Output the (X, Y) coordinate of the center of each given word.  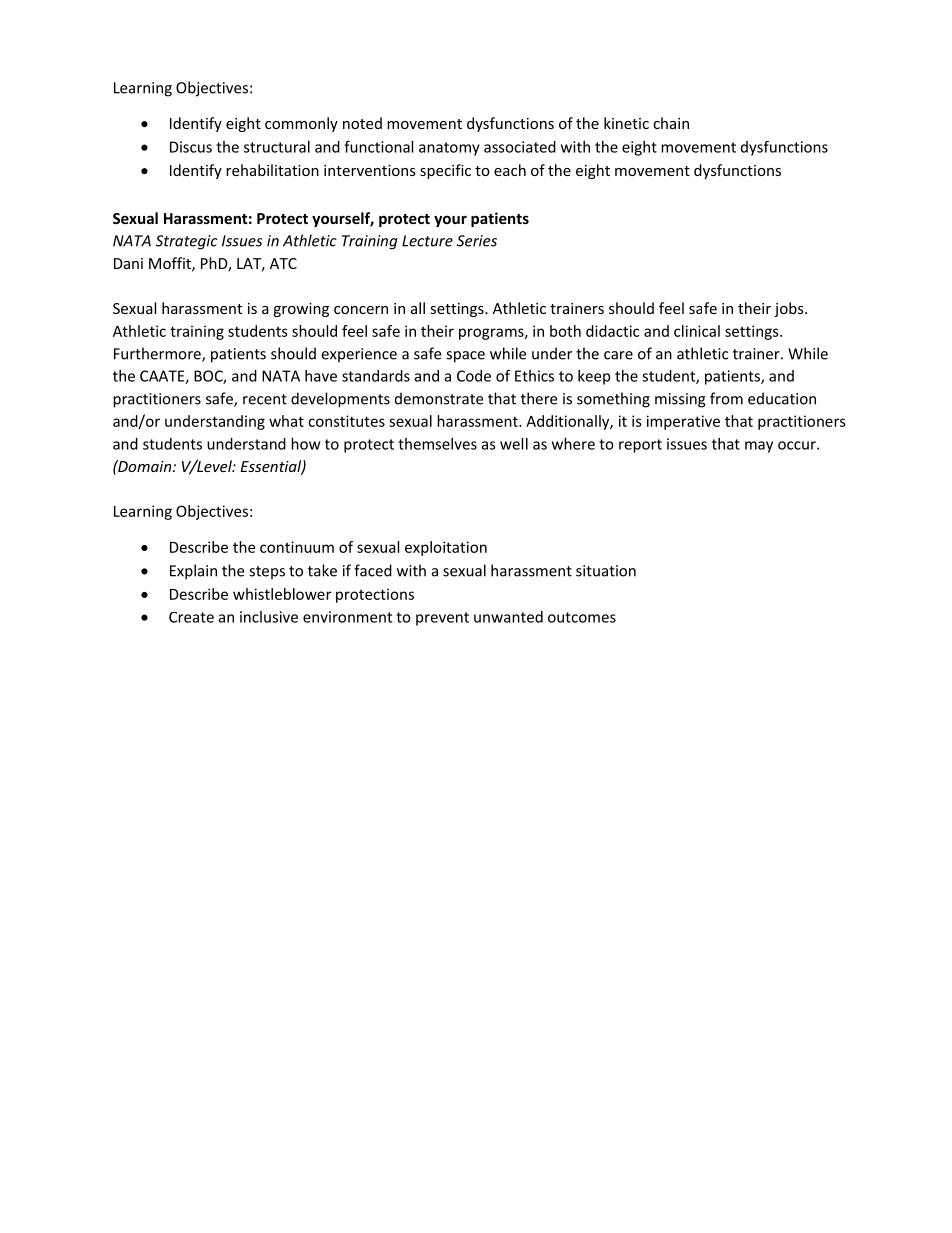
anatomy (449, 149)
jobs (790, 309)
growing (301, 310)
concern (361, 310)
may (759, 447)
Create (191, 617)
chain (671, 123)
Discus (191, 147)
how (305, 444)
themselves (437, 444)
